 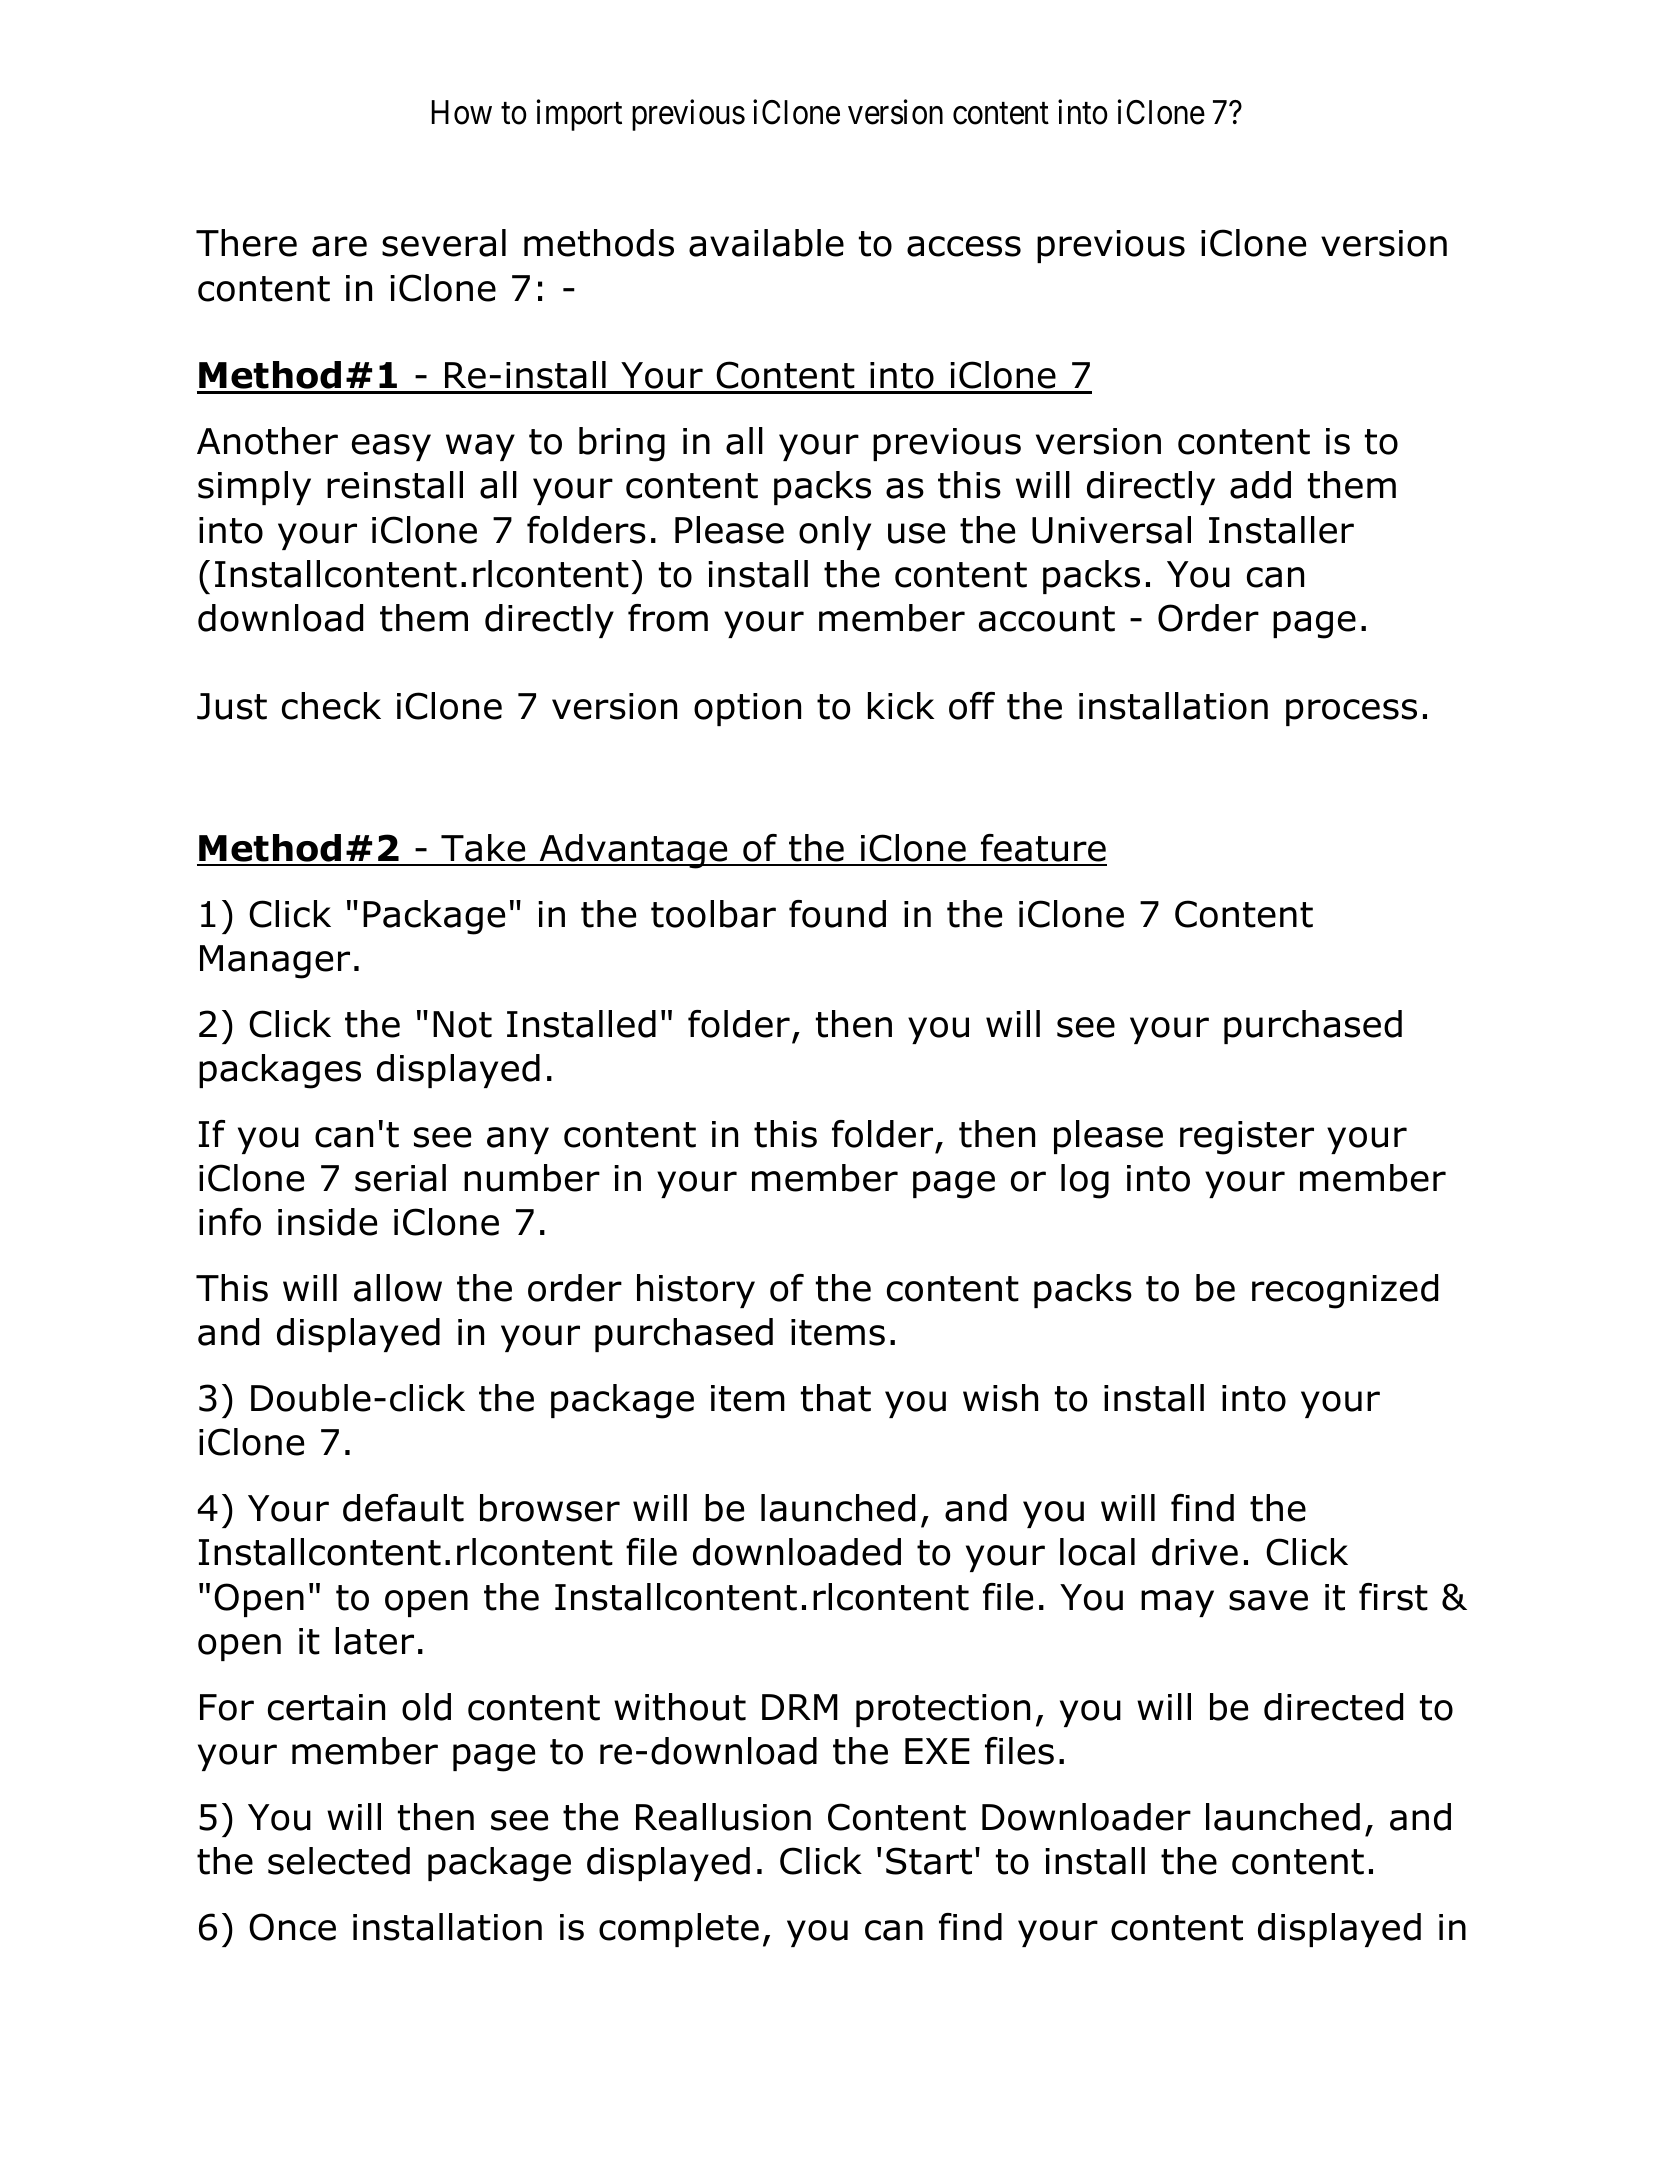 What do you see at coordinates (964, 246) in the screenshot?
I see `access` at bounding box center [964, 246].
